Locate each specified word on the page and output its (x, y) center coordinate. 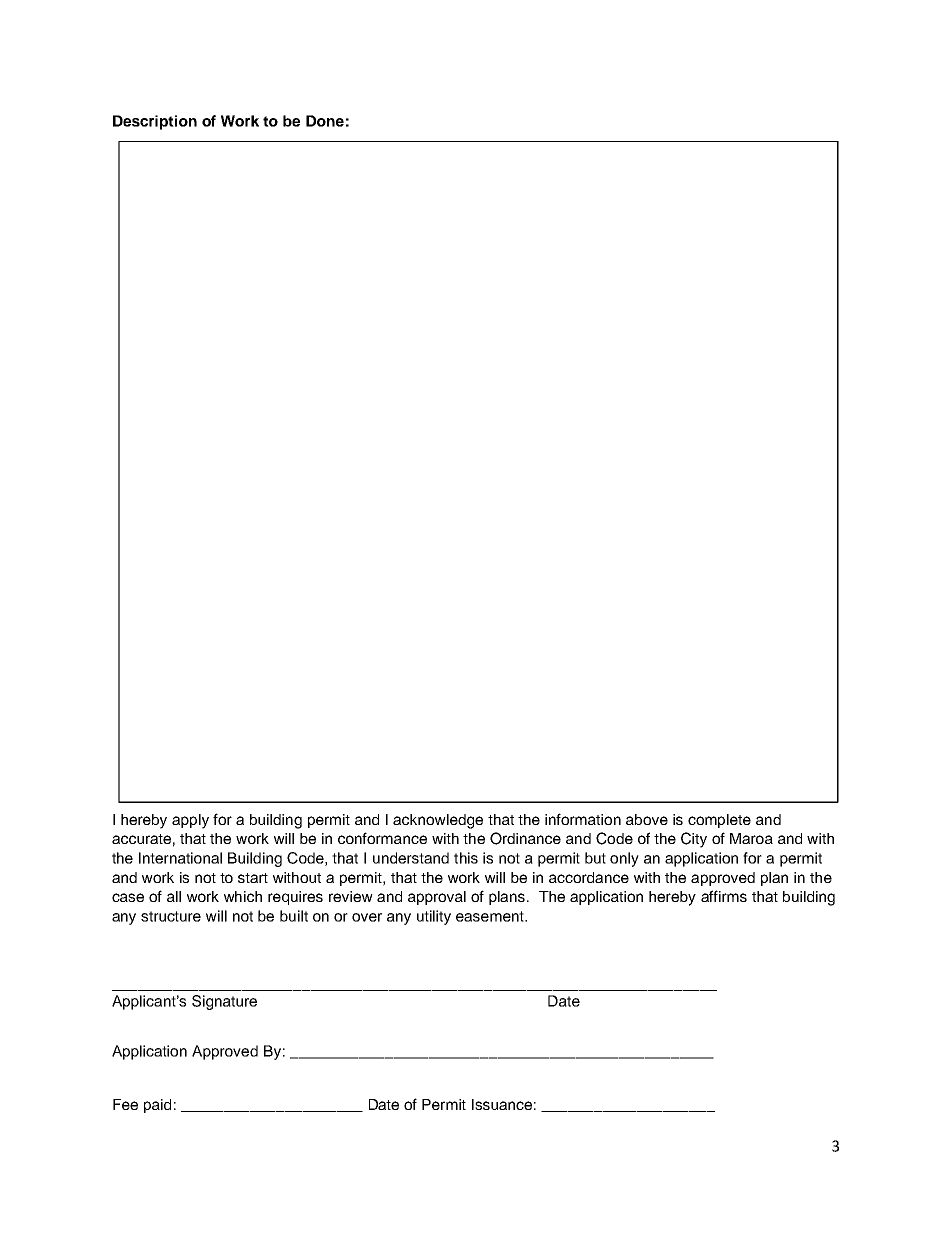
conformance (382, 838)
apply (190, 821)
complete (719, 821)
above (647, 819)
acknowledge (438, 821)
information (583, 819)
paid (157, 1106)
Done (325, 121)
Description (155, 122)
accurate (141, 839)
